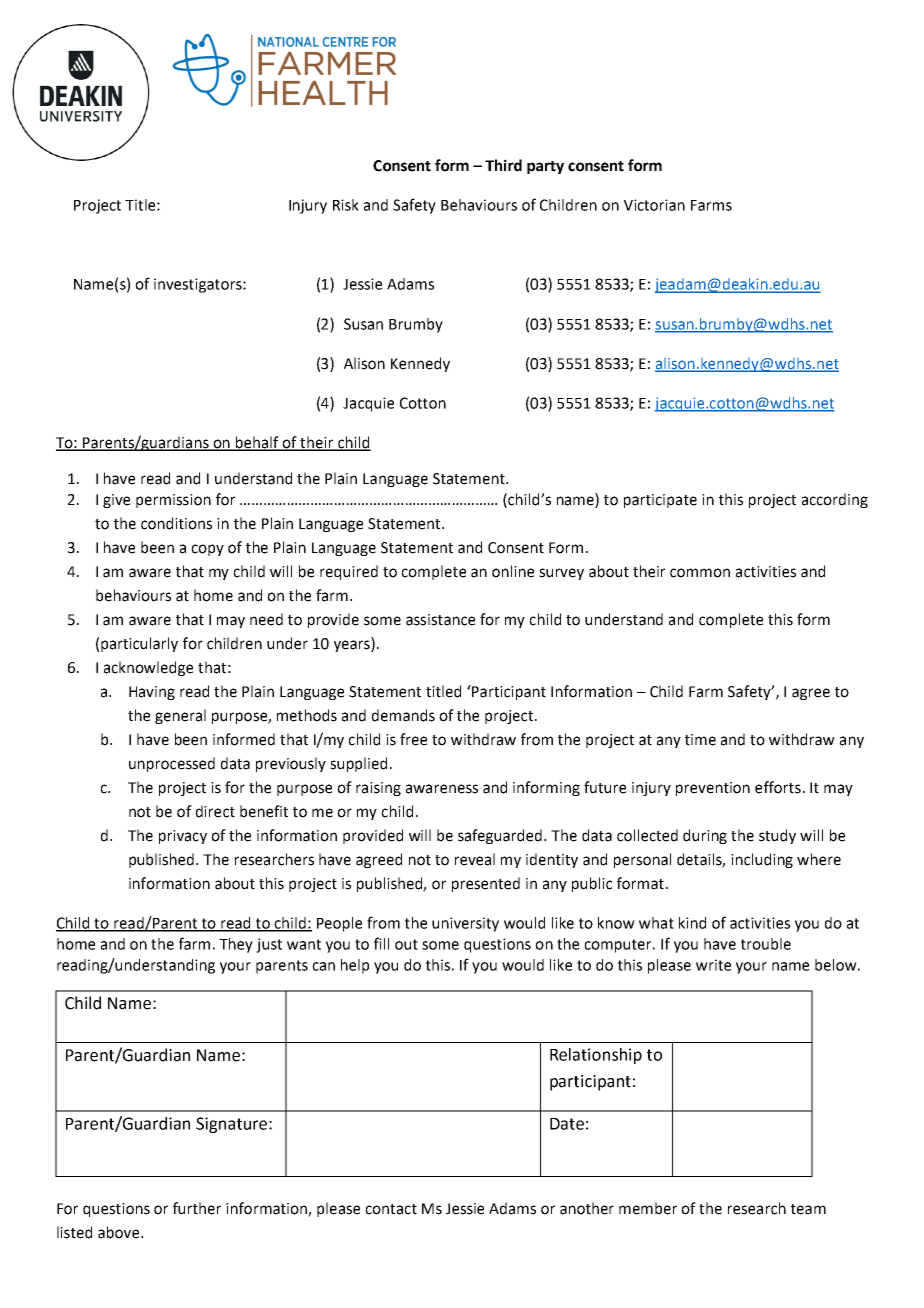 The width and height of the screenshot is (924, 1308). Describe the element at coordinates (391, 1209) in the screenshot. I see `contact` at that location.
